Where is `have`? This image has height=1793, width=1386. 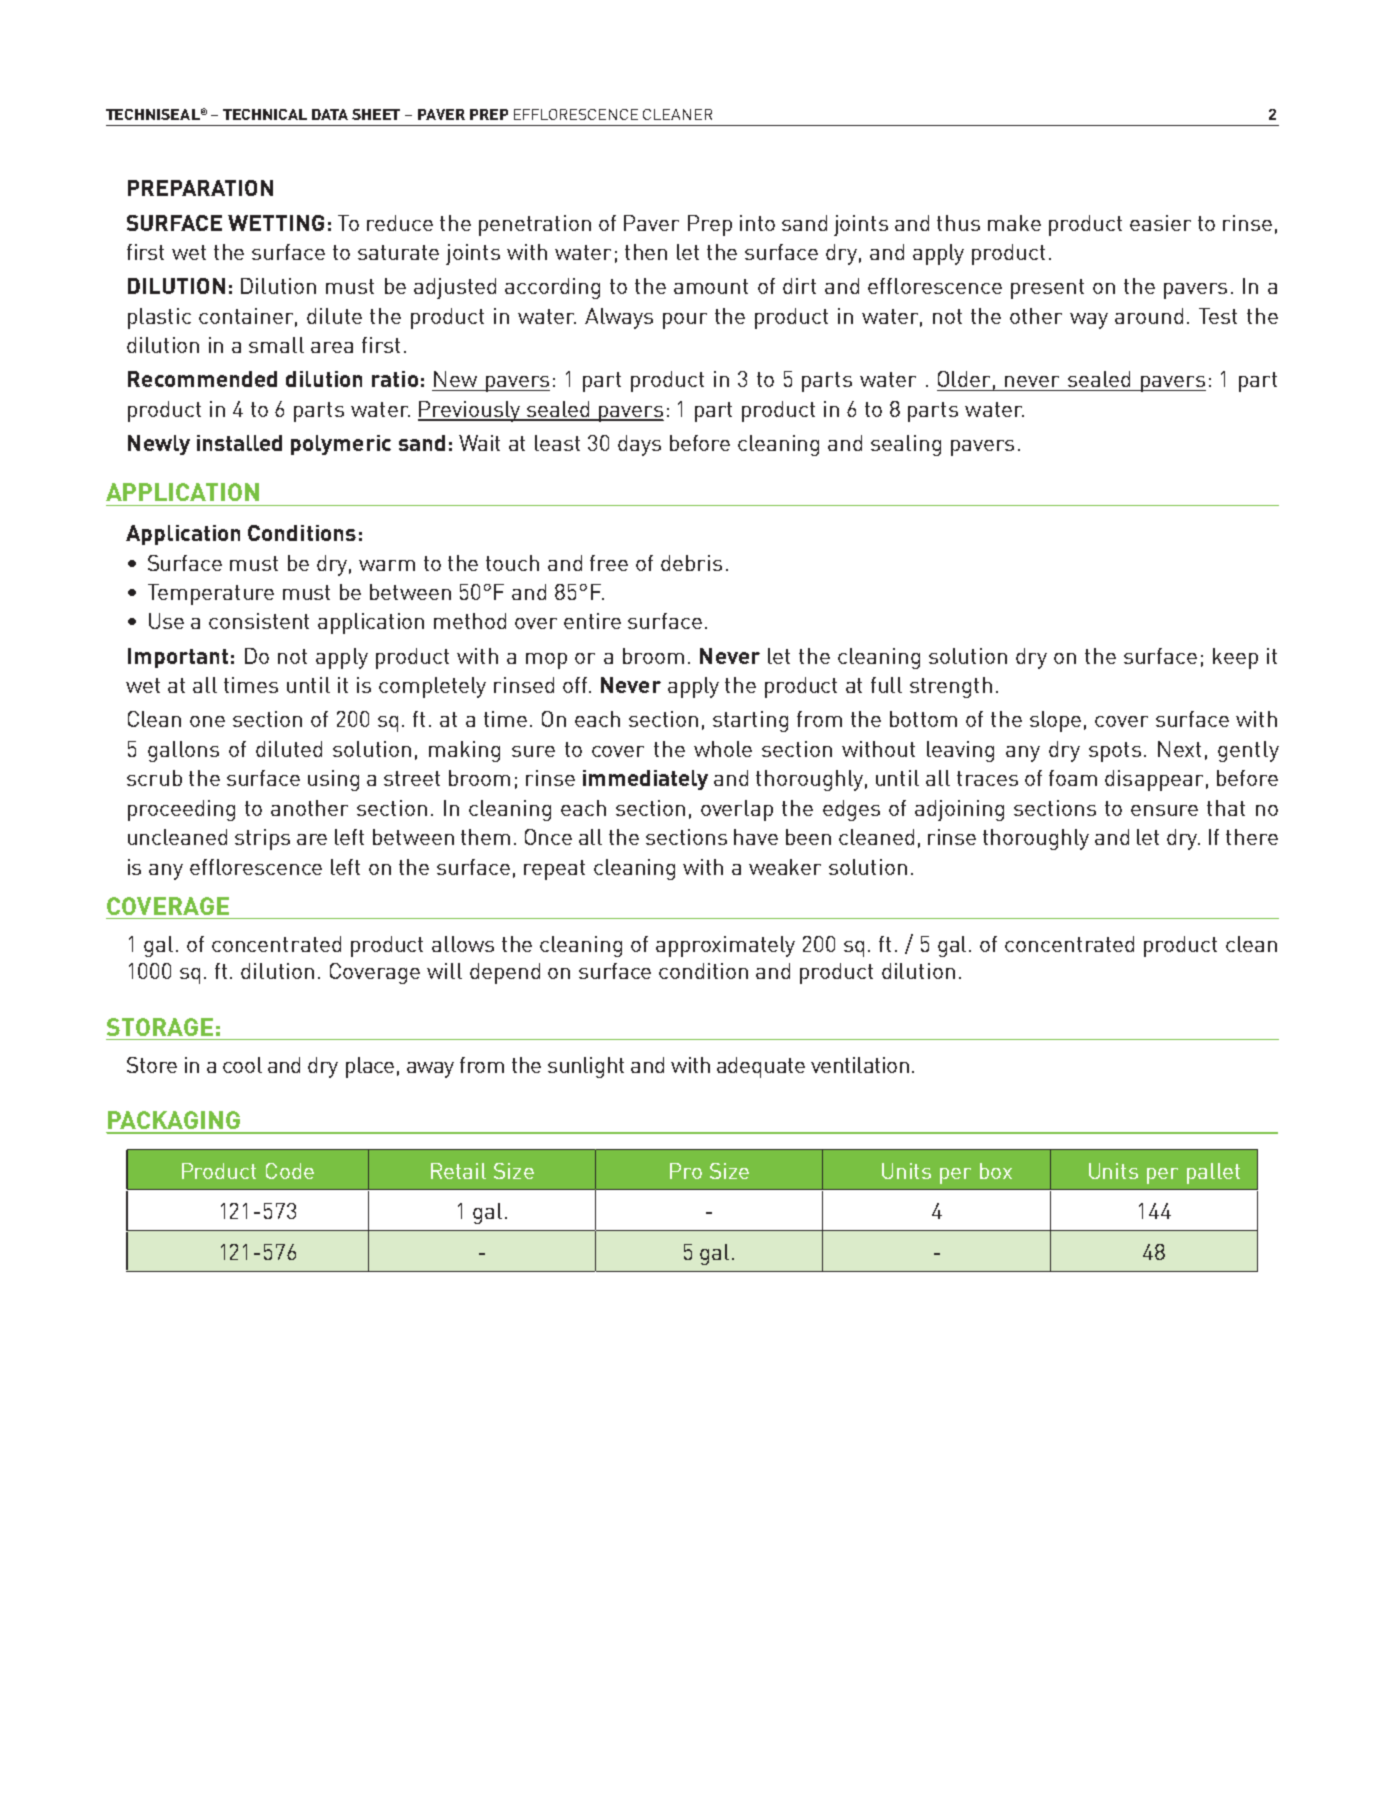
have is located at coordinates (756, 837).
